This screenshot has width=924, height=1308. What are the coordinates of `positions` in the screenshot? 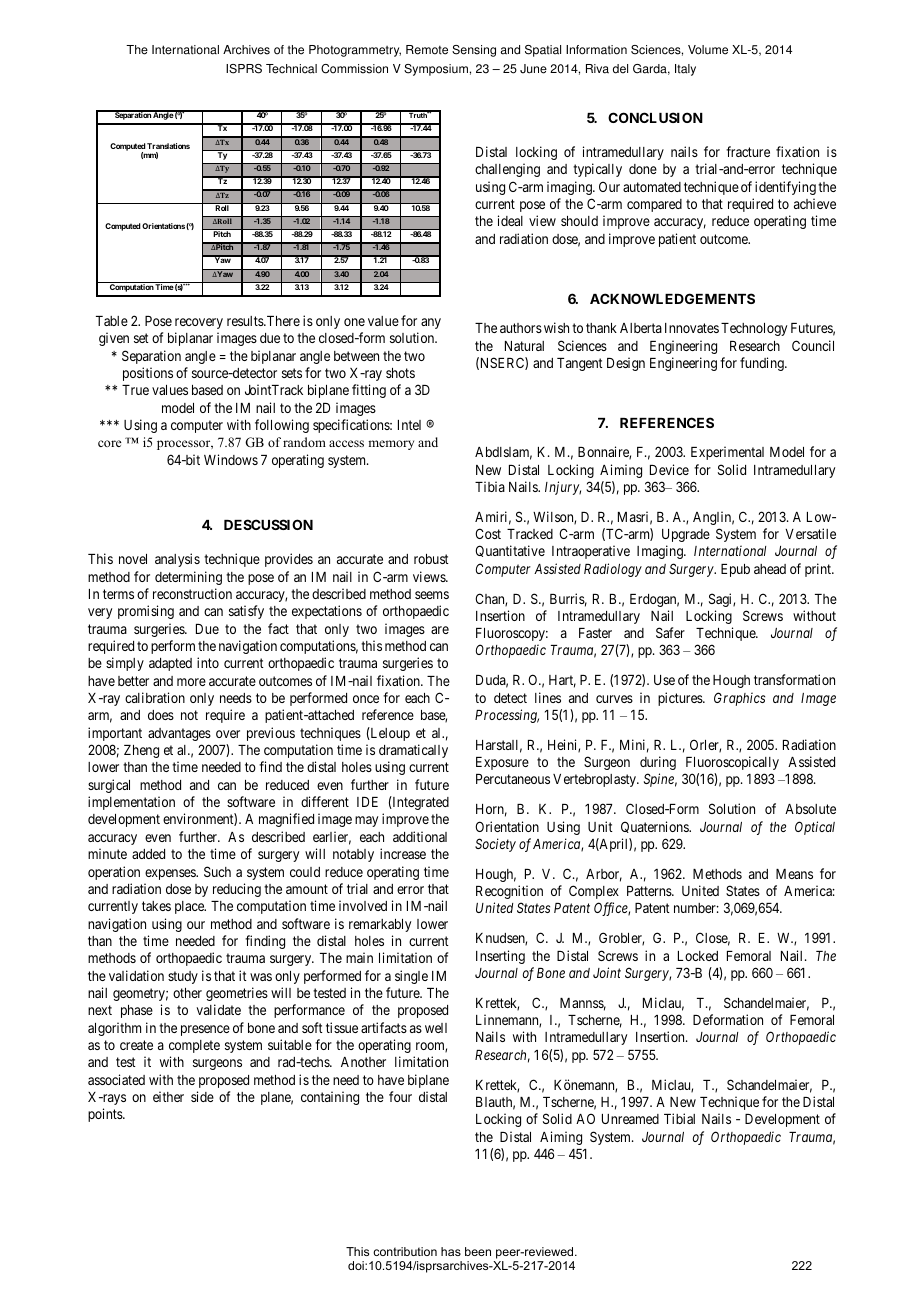 It's located at (148, 374).
